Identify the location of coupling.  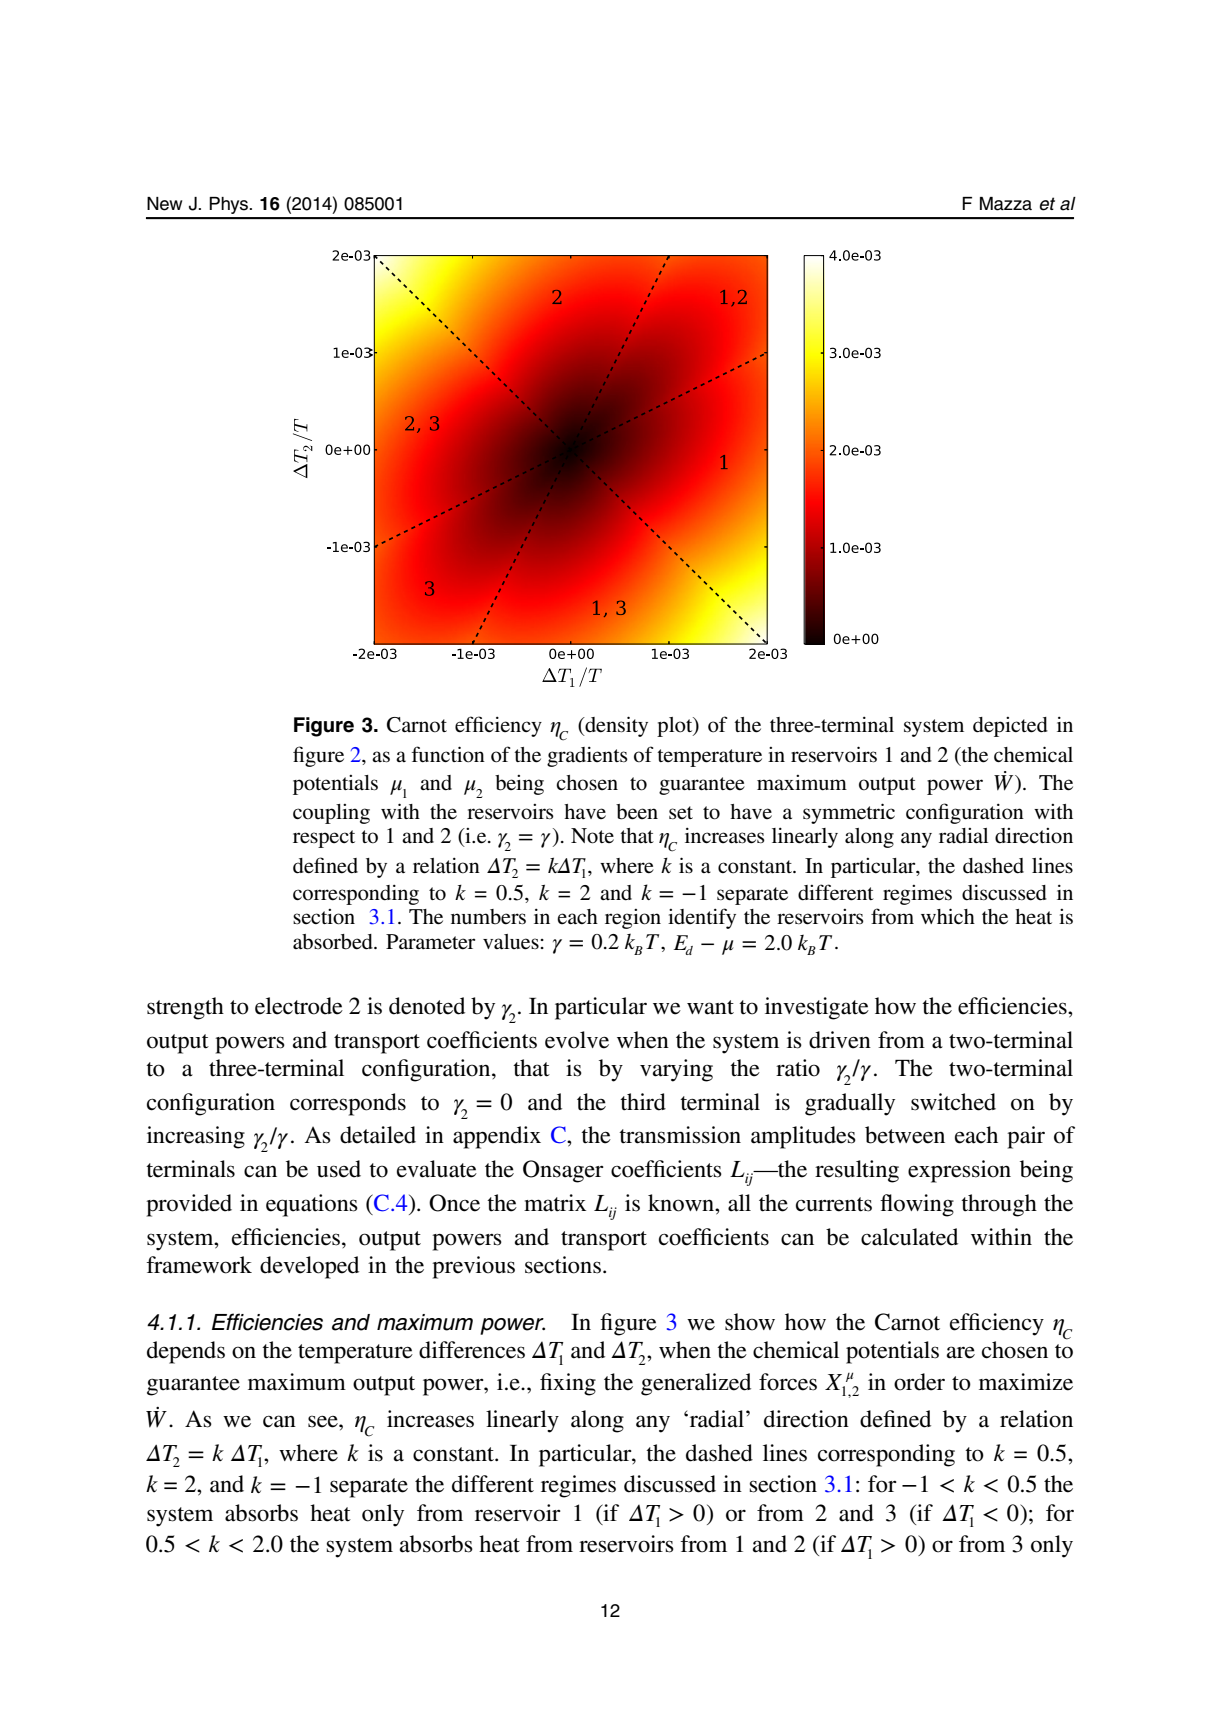
(331, 814).
